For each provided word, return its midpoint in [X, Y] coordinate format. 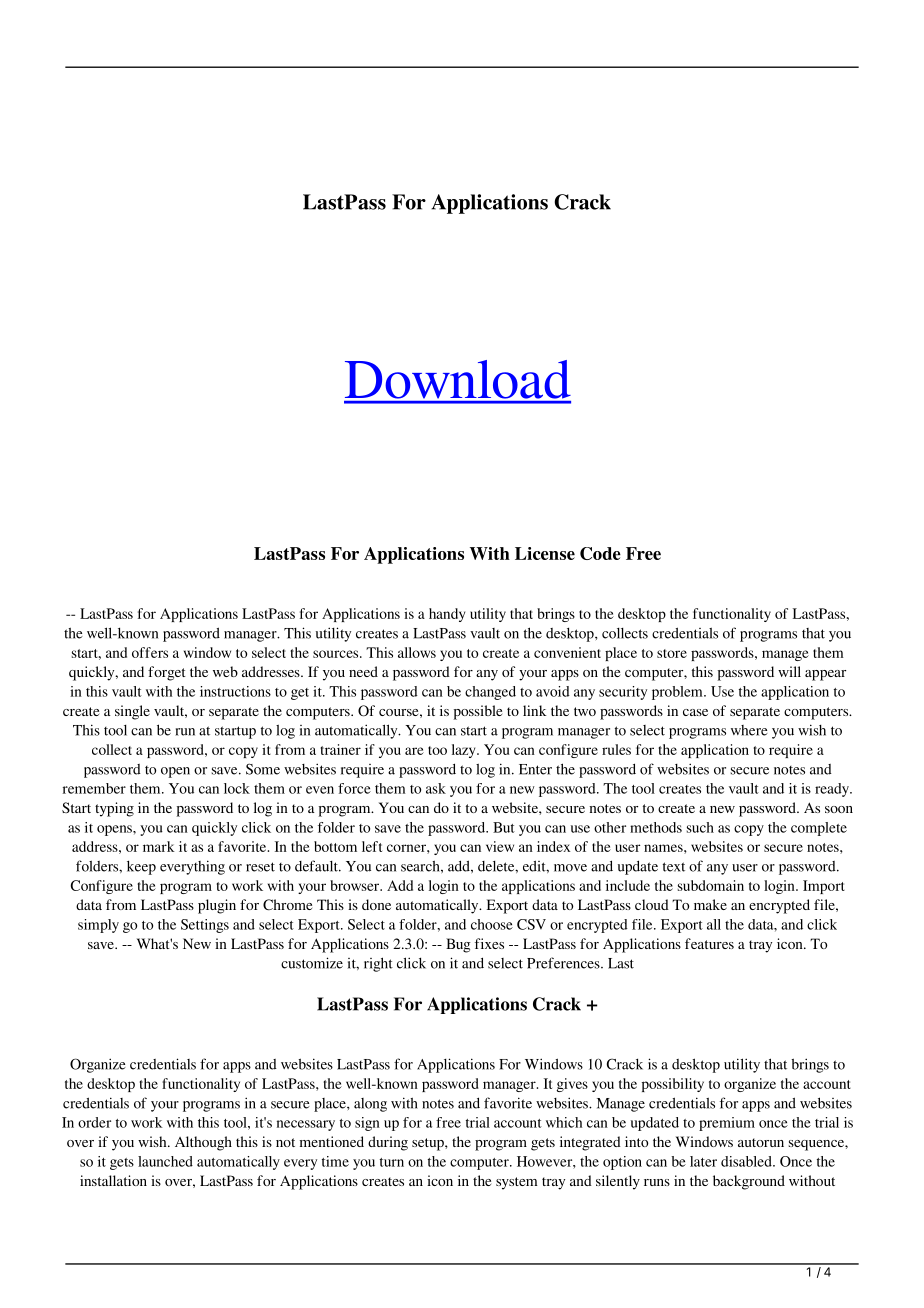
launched [165, 1161]
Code [600, 553]
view [500, 846]
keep [141, 867]
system [517, 1183]
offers [150, 652]
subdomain [711, 885]
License [545, 553]
